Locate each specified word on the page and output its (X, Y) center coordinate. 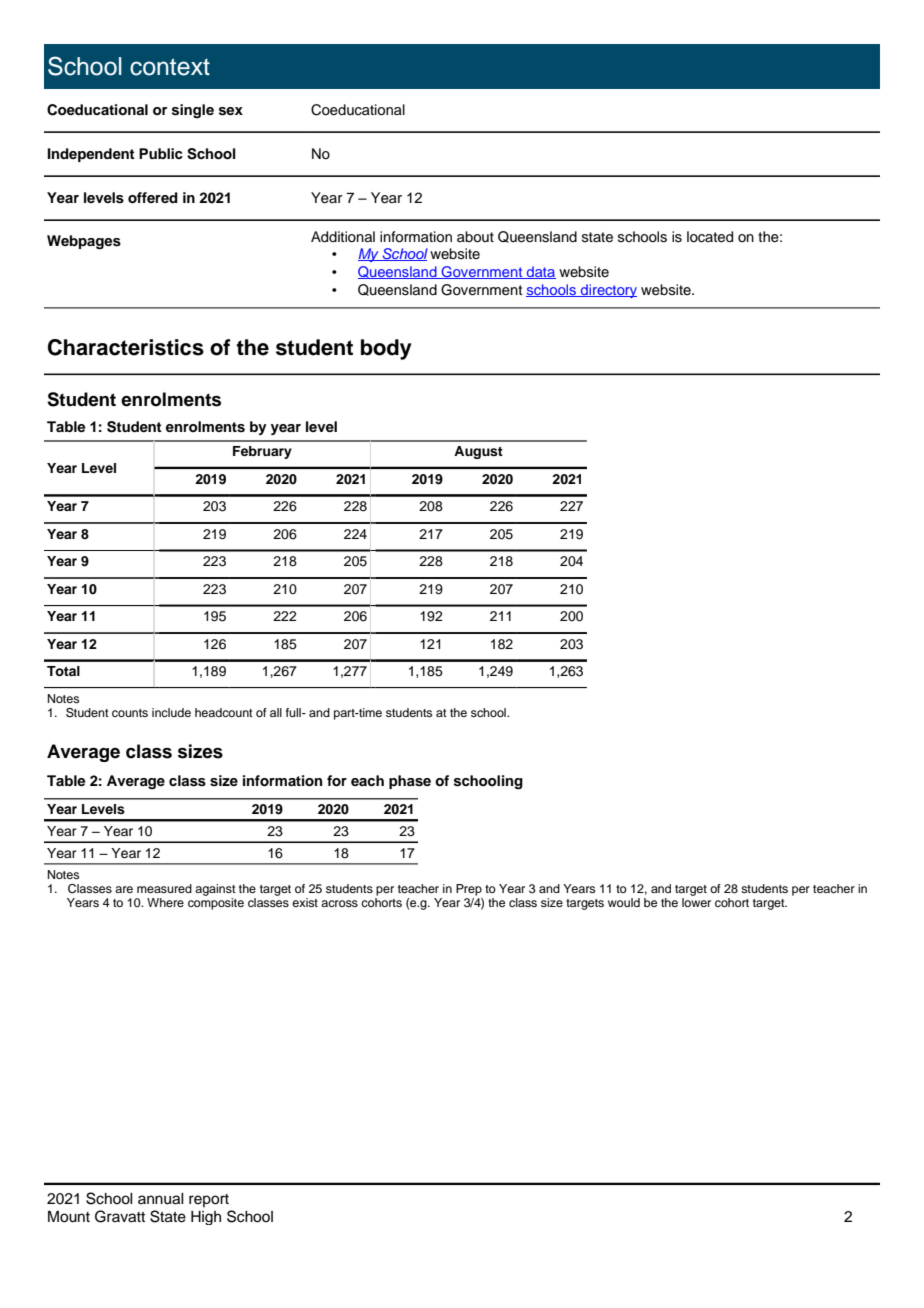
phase (410, 782)
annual (161, 1199)
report (209, 1200)
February (262, 452)
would (624, 902)
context (170, 67)
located (710, 237)
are (124, 889)
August (478, 452)
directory (608, 291)
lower (696, 901)
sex (231, 111)
